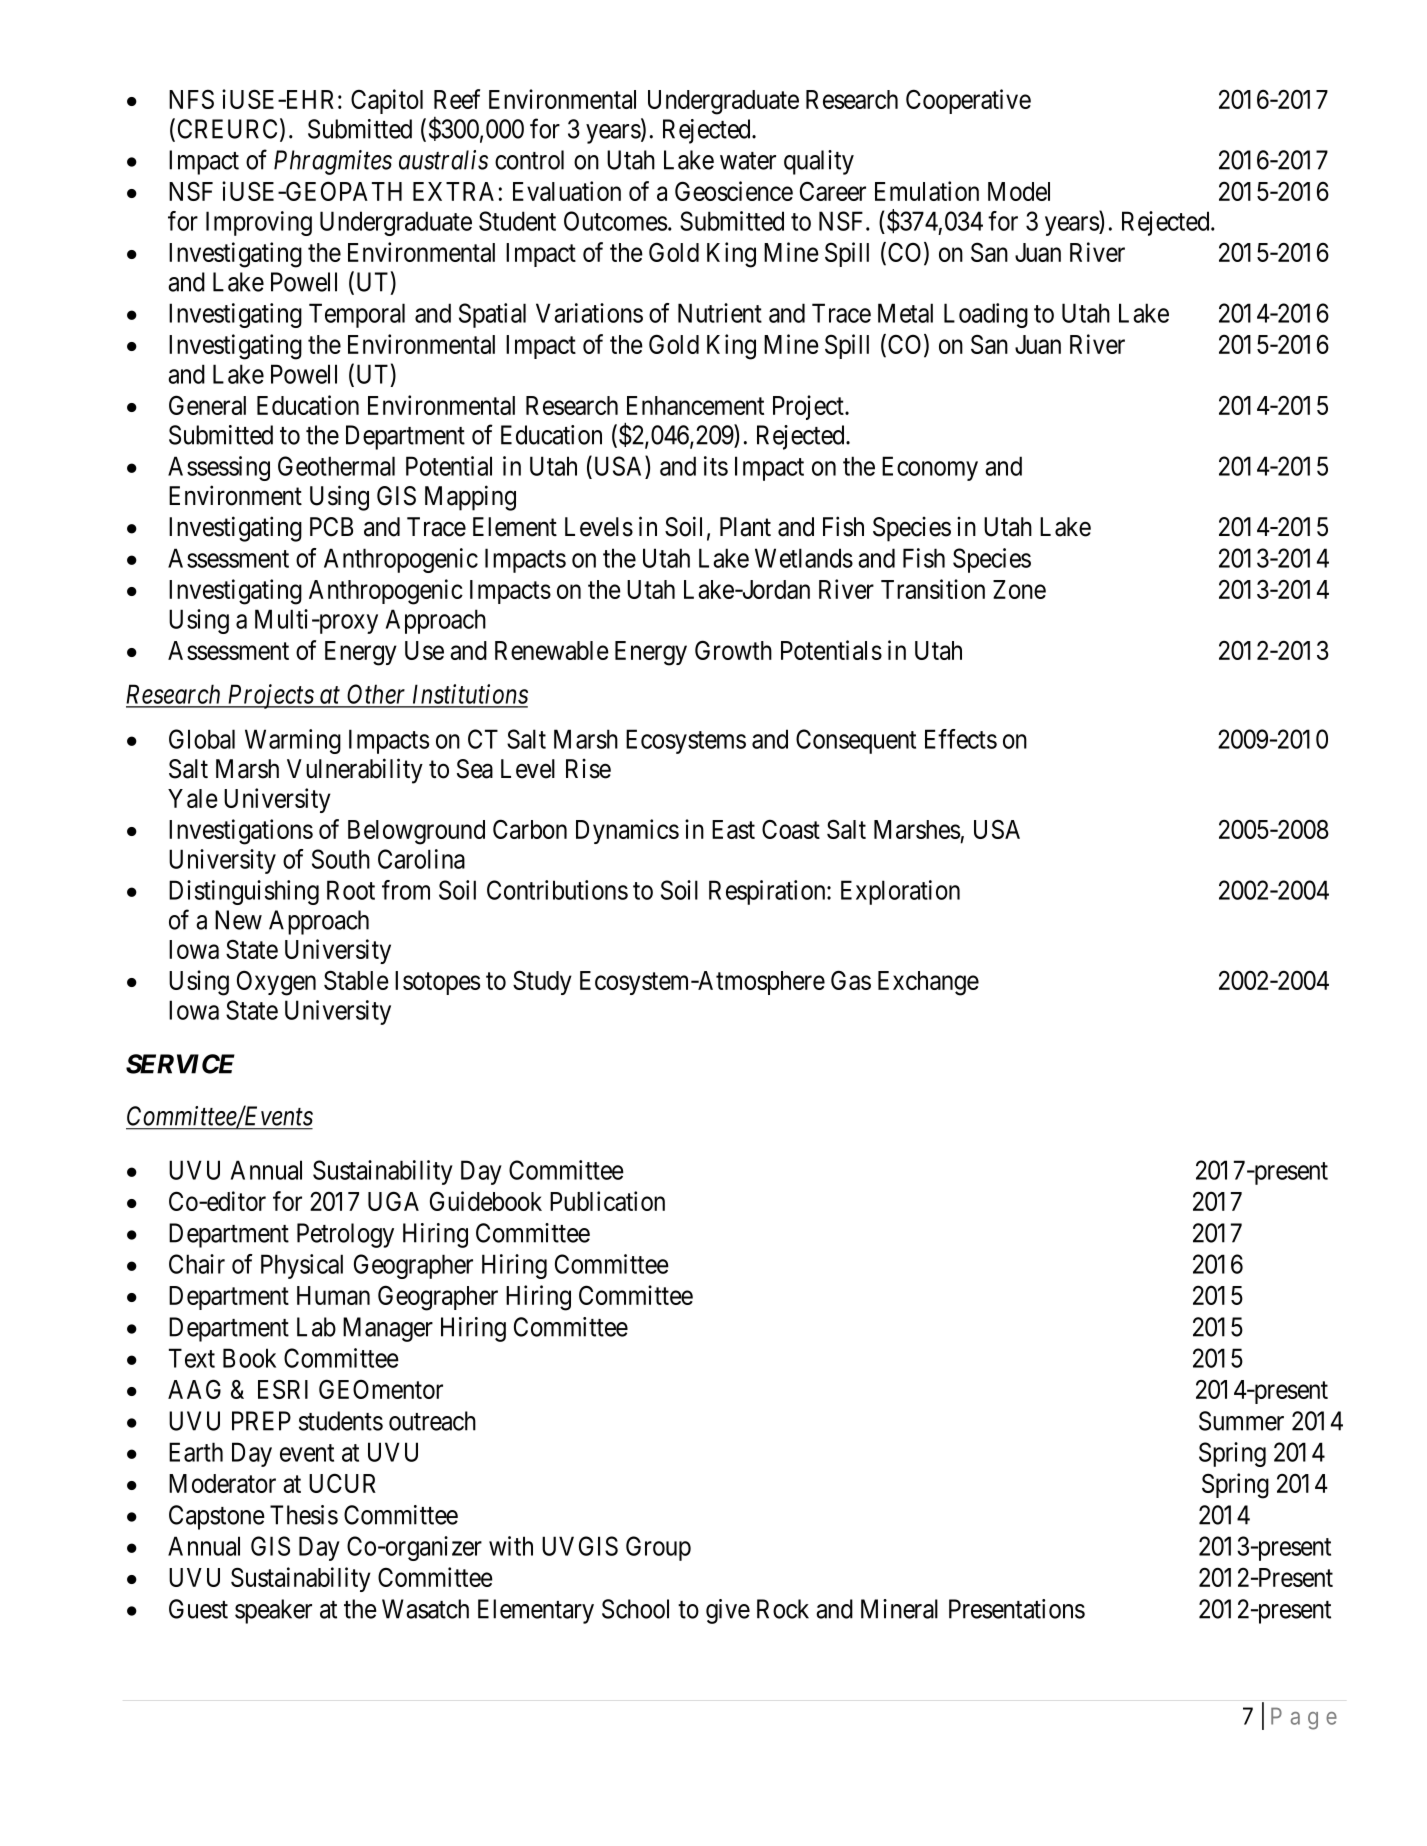 Image resolution: width=1427 pixels, height=1846 pixels. Describe the element at coordinates (180, 1064) in the page. I see `SERVICE` at that location.
